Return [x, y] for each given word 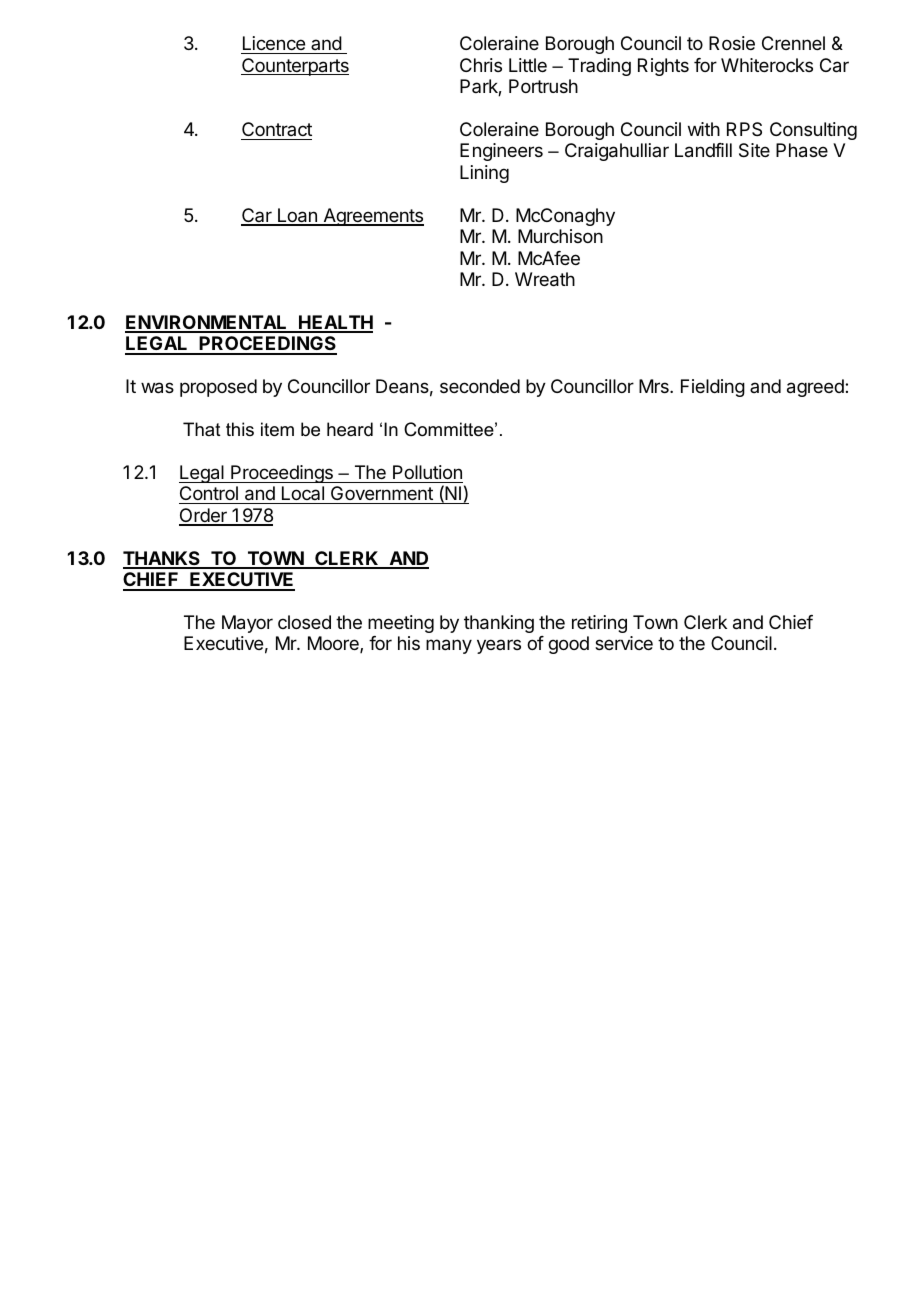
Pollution [427, 472]
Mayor [247, 624]
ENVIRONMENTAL [207, 323]
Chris [481, 65]
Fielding [713, 388]
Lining [484, 174]
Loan [297, 216]
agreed [816, 388]
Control [209, 495]
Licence [274, 43]
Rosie [732, 43]
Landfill [703, 150]
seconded [480, 386]
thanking [499, 624]
